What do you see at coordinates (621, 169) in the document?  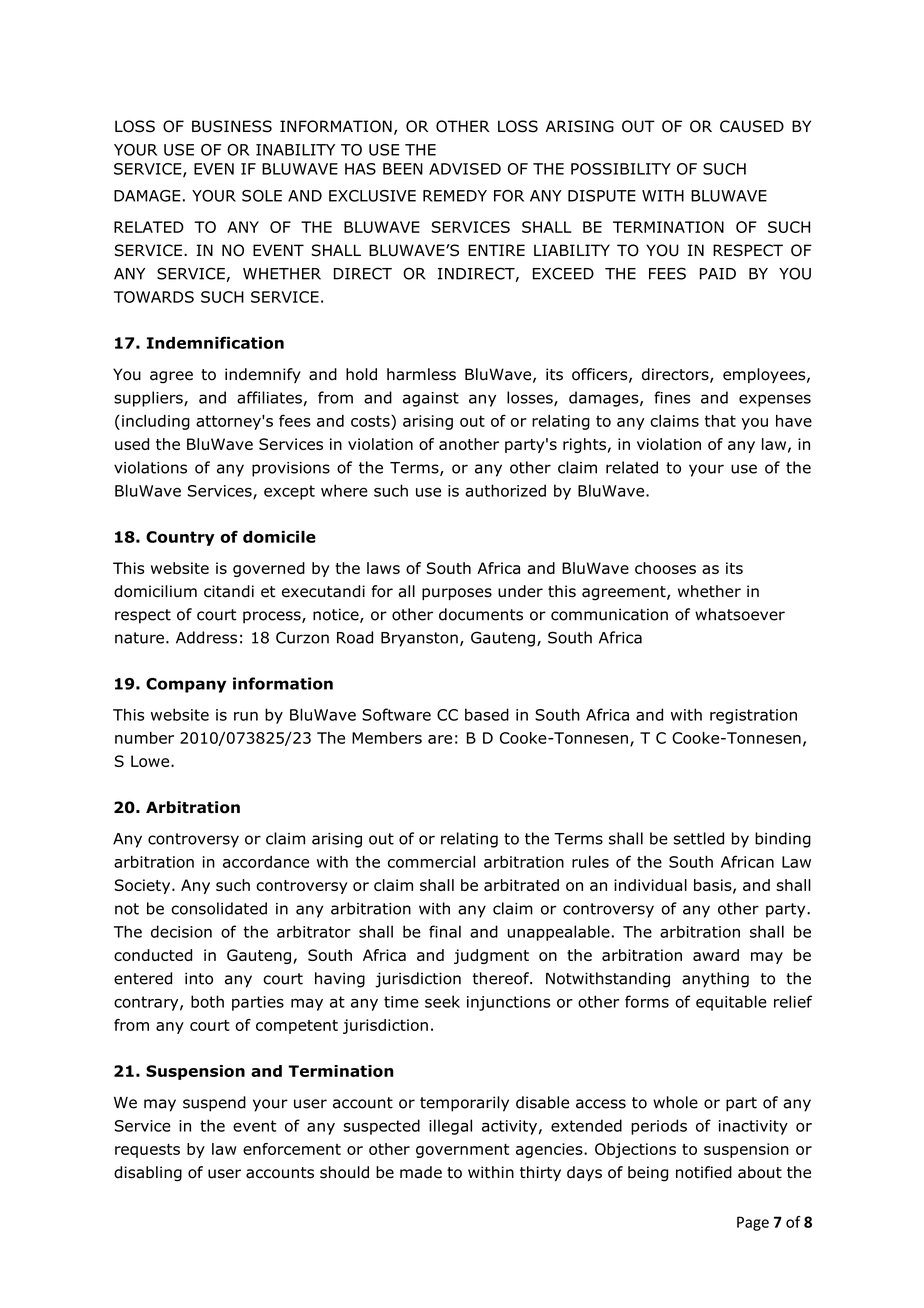 I see `POSSIBILITY` at bounding box center [621, 169].
